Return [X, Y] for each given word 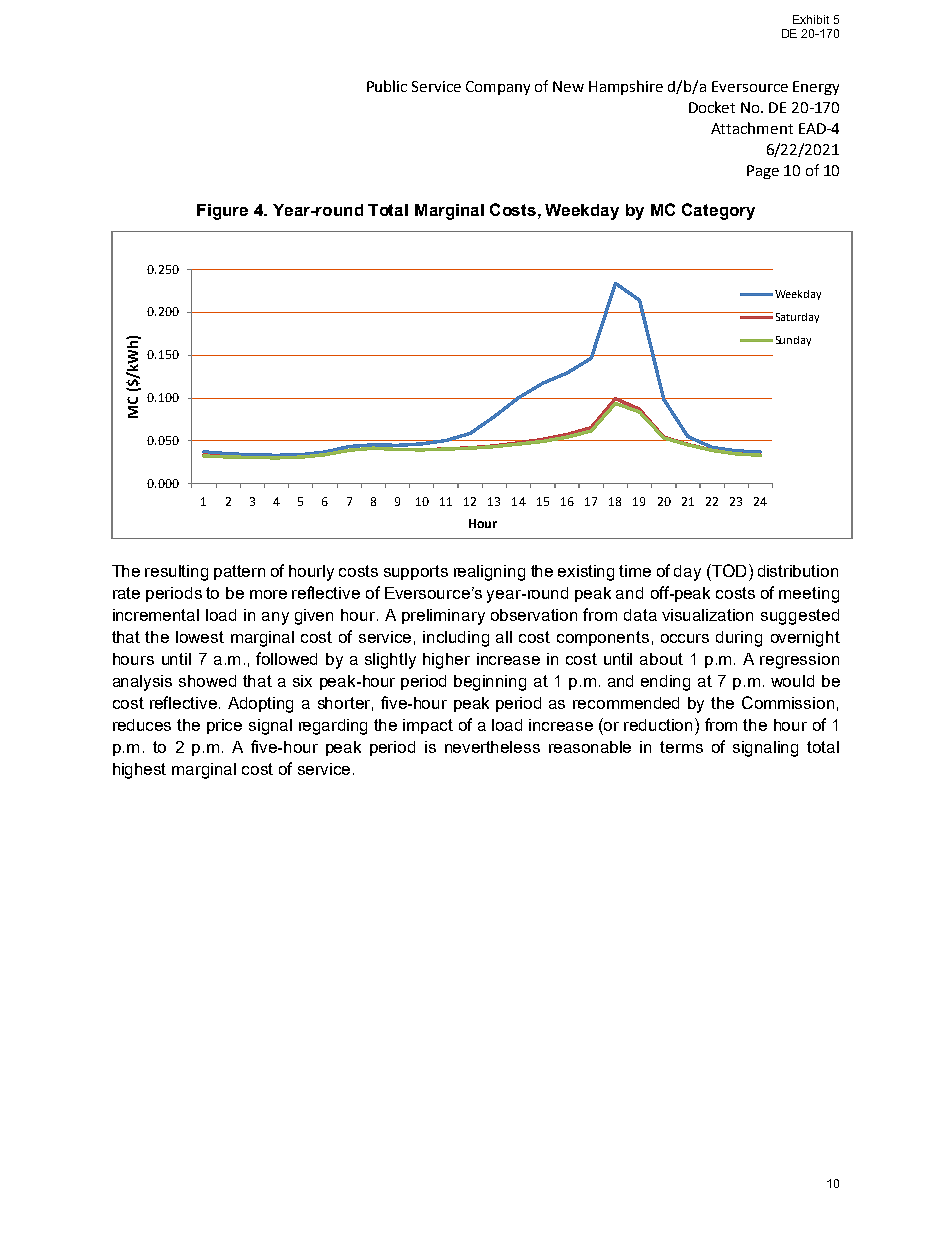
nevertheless [492, 747]
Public [387, 86]
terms [681, 747]
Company [498, 88]
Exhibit [811, 19]
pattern [239, 572]
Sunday [793, 341]
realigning [489, 573]
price [224, 726]
